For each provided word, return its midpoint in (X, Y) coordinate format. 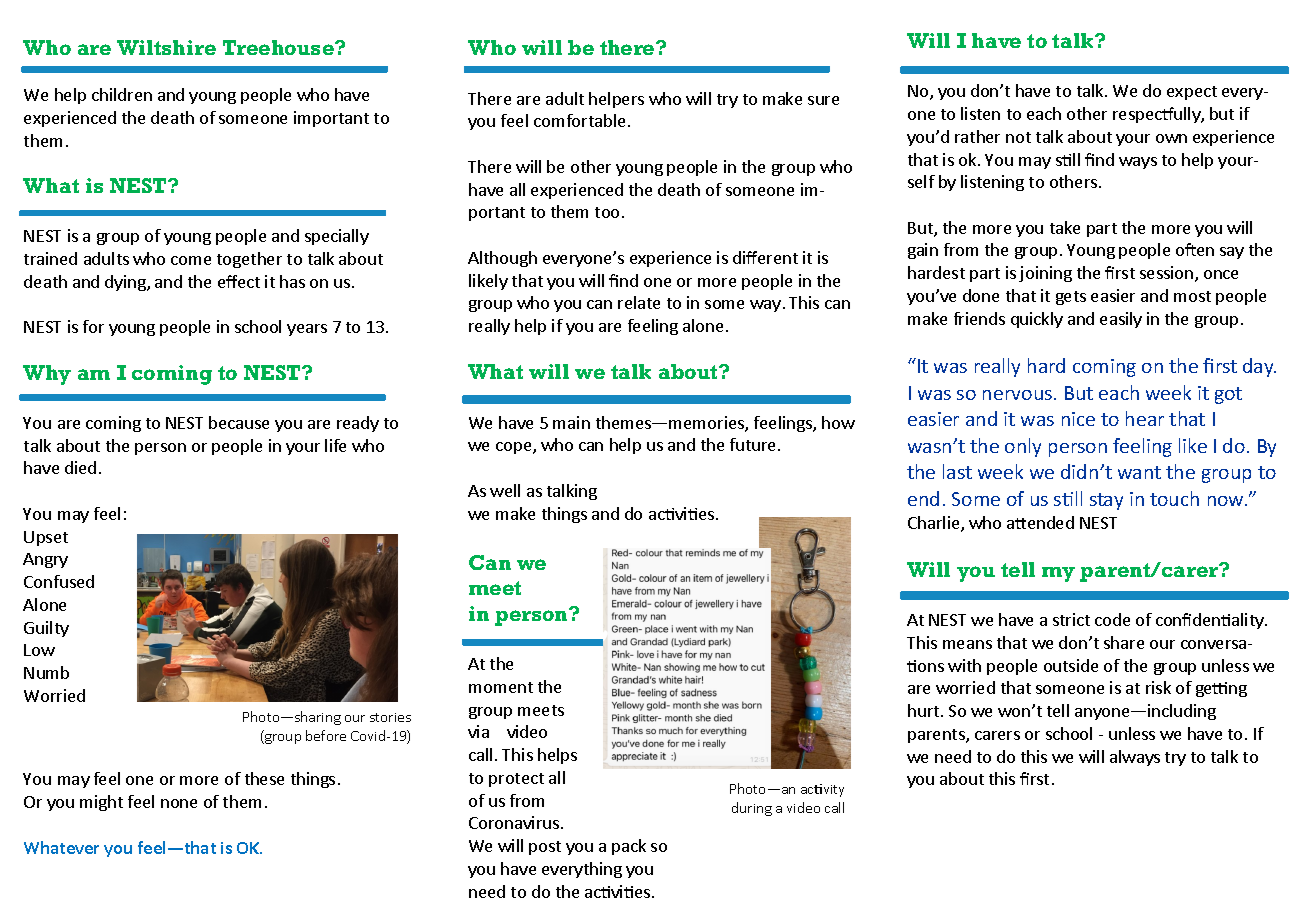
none (179, 803)
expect (1192, 93)
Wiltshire (166, 47)
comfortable (579, 120)
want (1139, 472)
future (752, 444)
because (239, 422)
